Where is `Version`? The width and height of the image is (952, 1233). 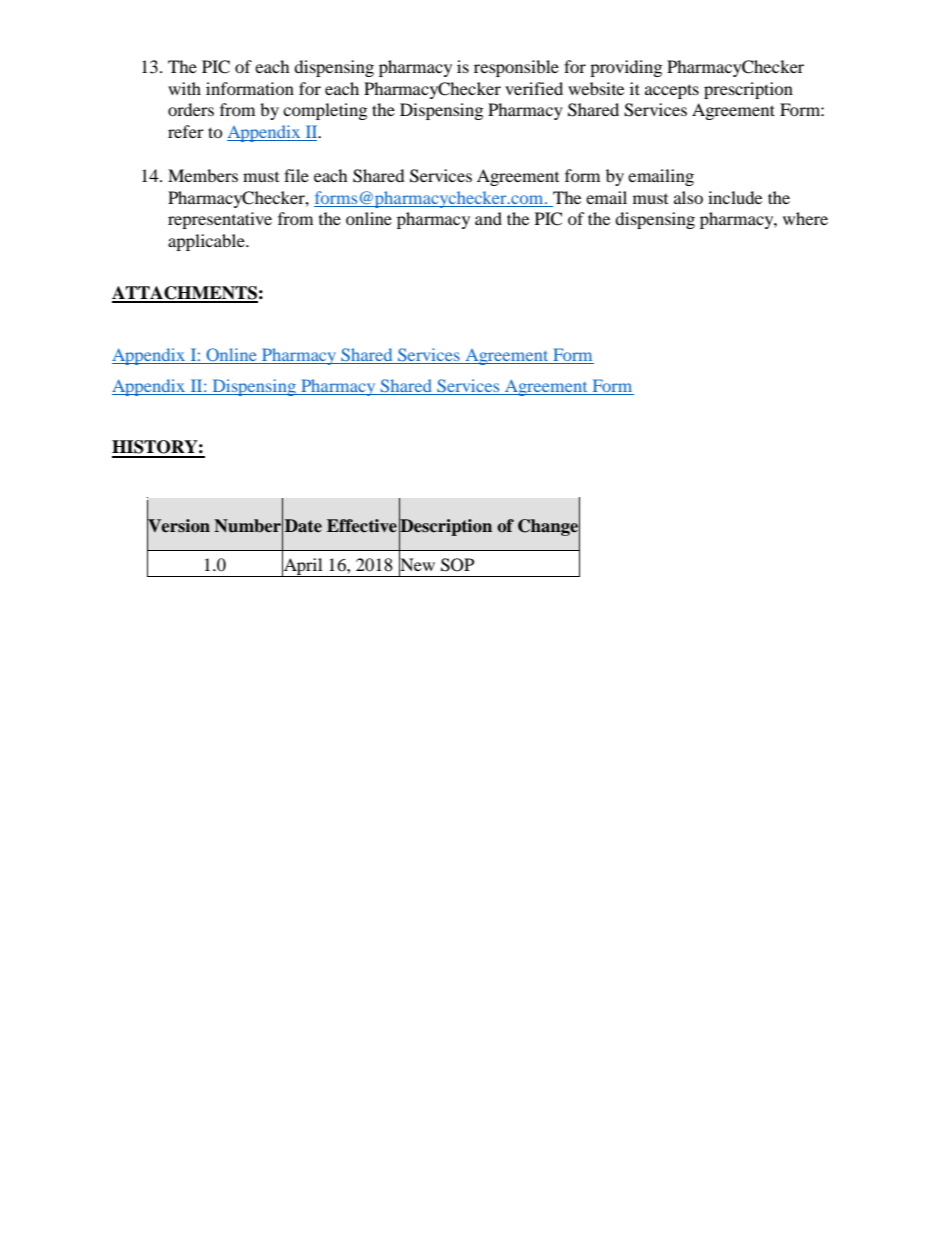
Version is located at coordinates (178, 526).
